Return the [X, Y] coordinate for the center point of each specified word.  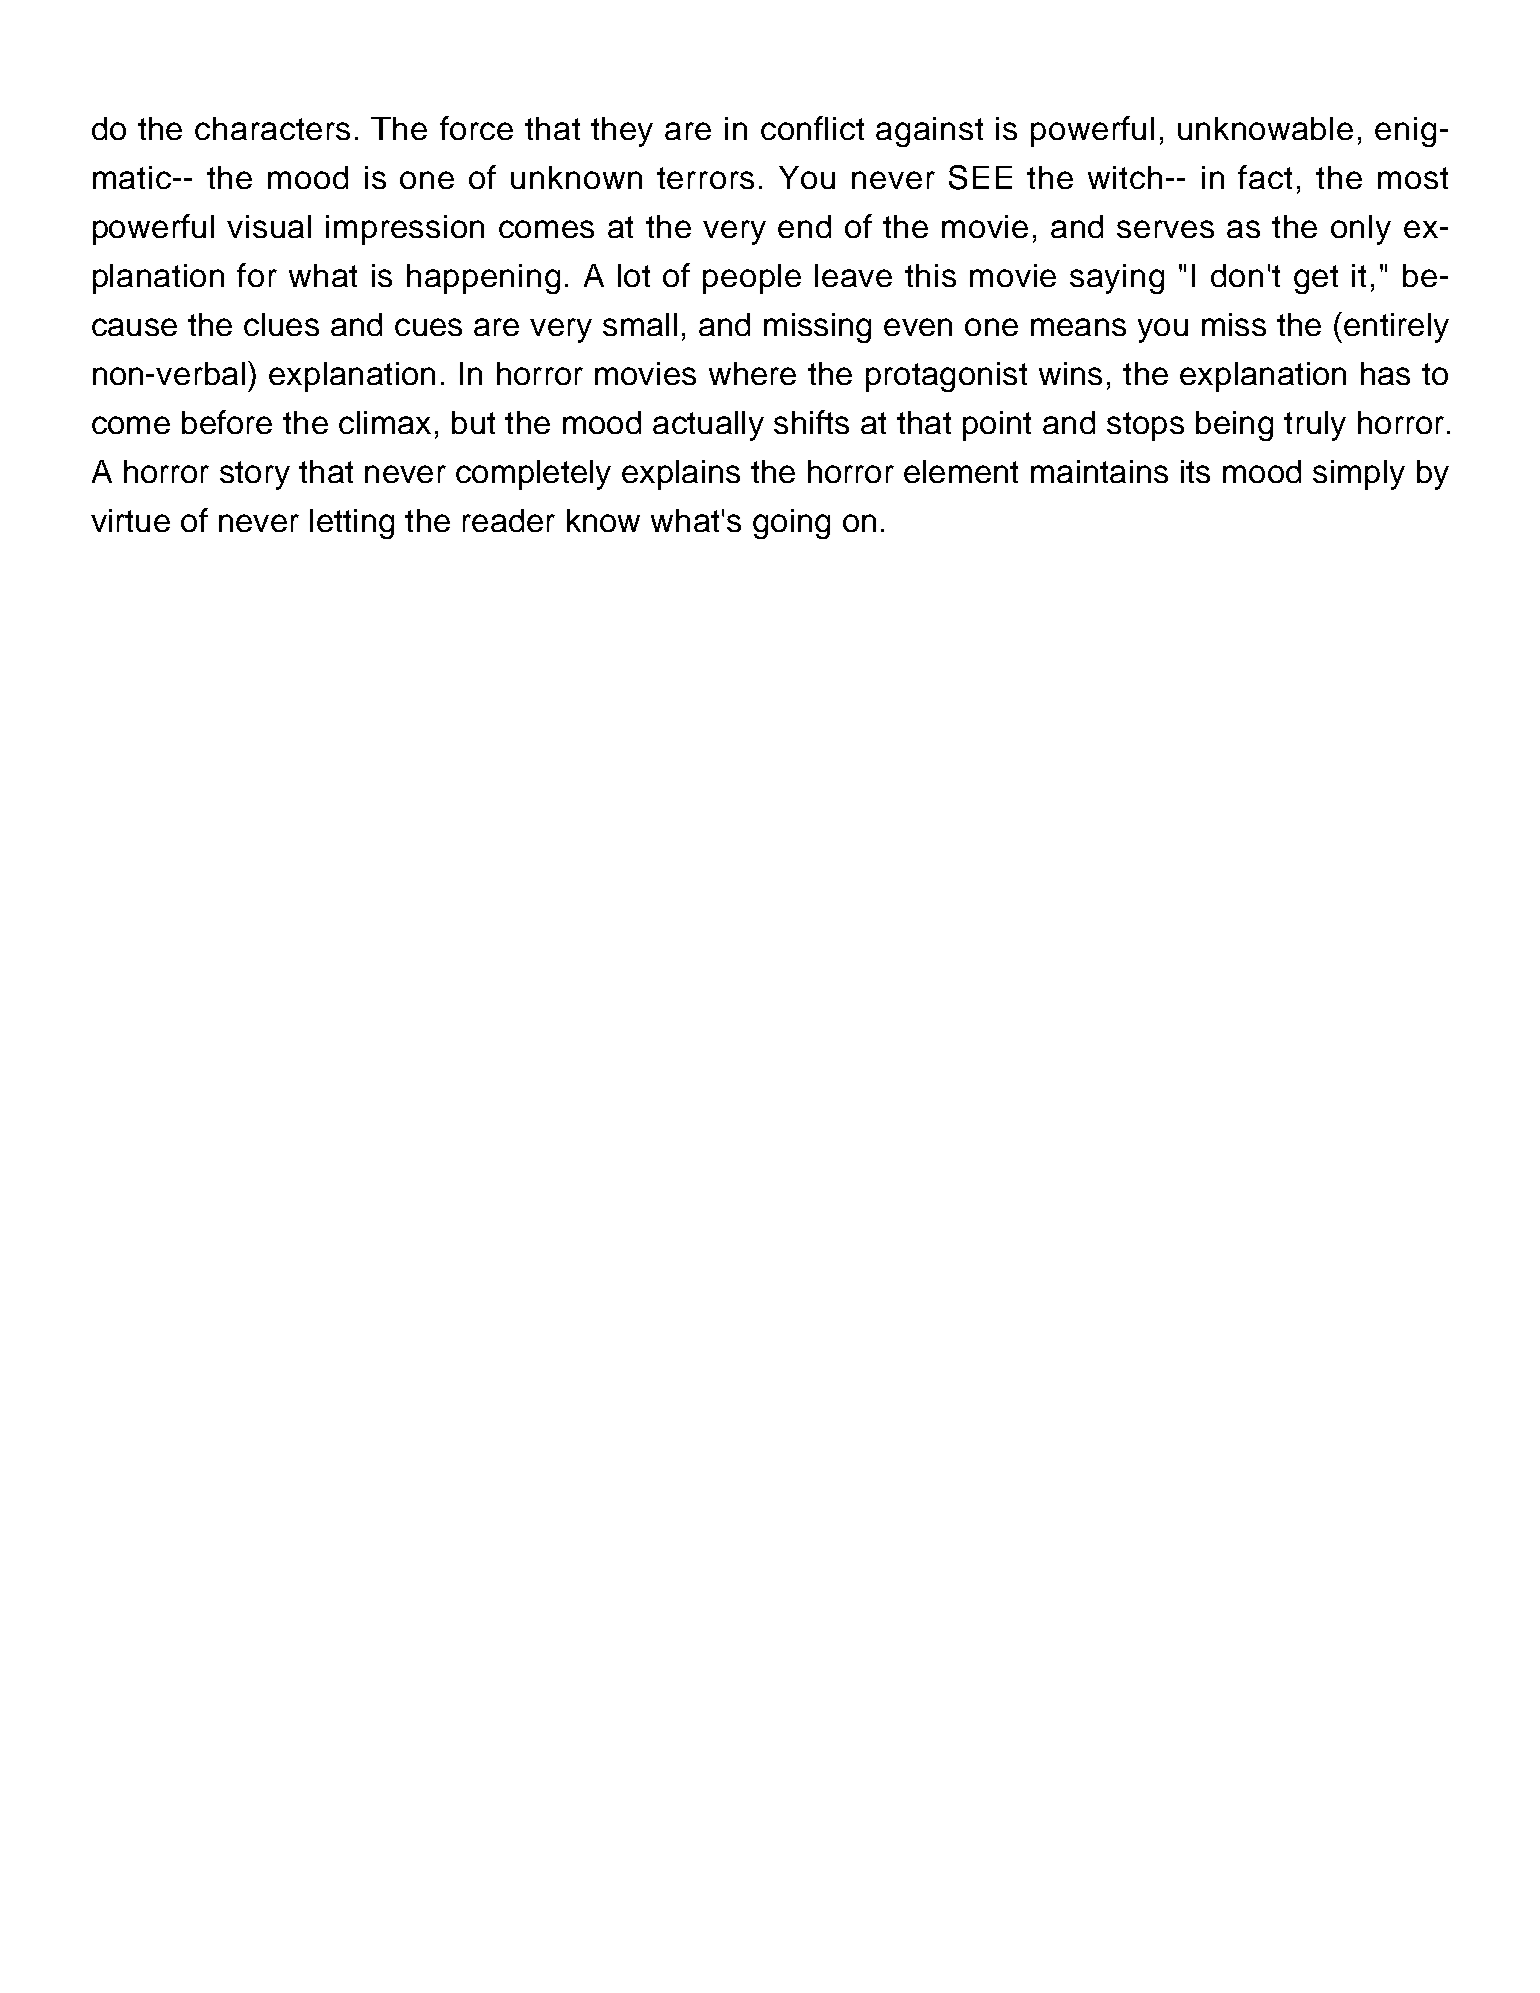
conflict [812, 128]
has [1385, 373]
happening [483, 279]
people [752, 279]
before [227, 422]
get [1316, 279]
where [752, 373]
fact [1265, 177]
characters [272, 128]
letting [352, 524]
